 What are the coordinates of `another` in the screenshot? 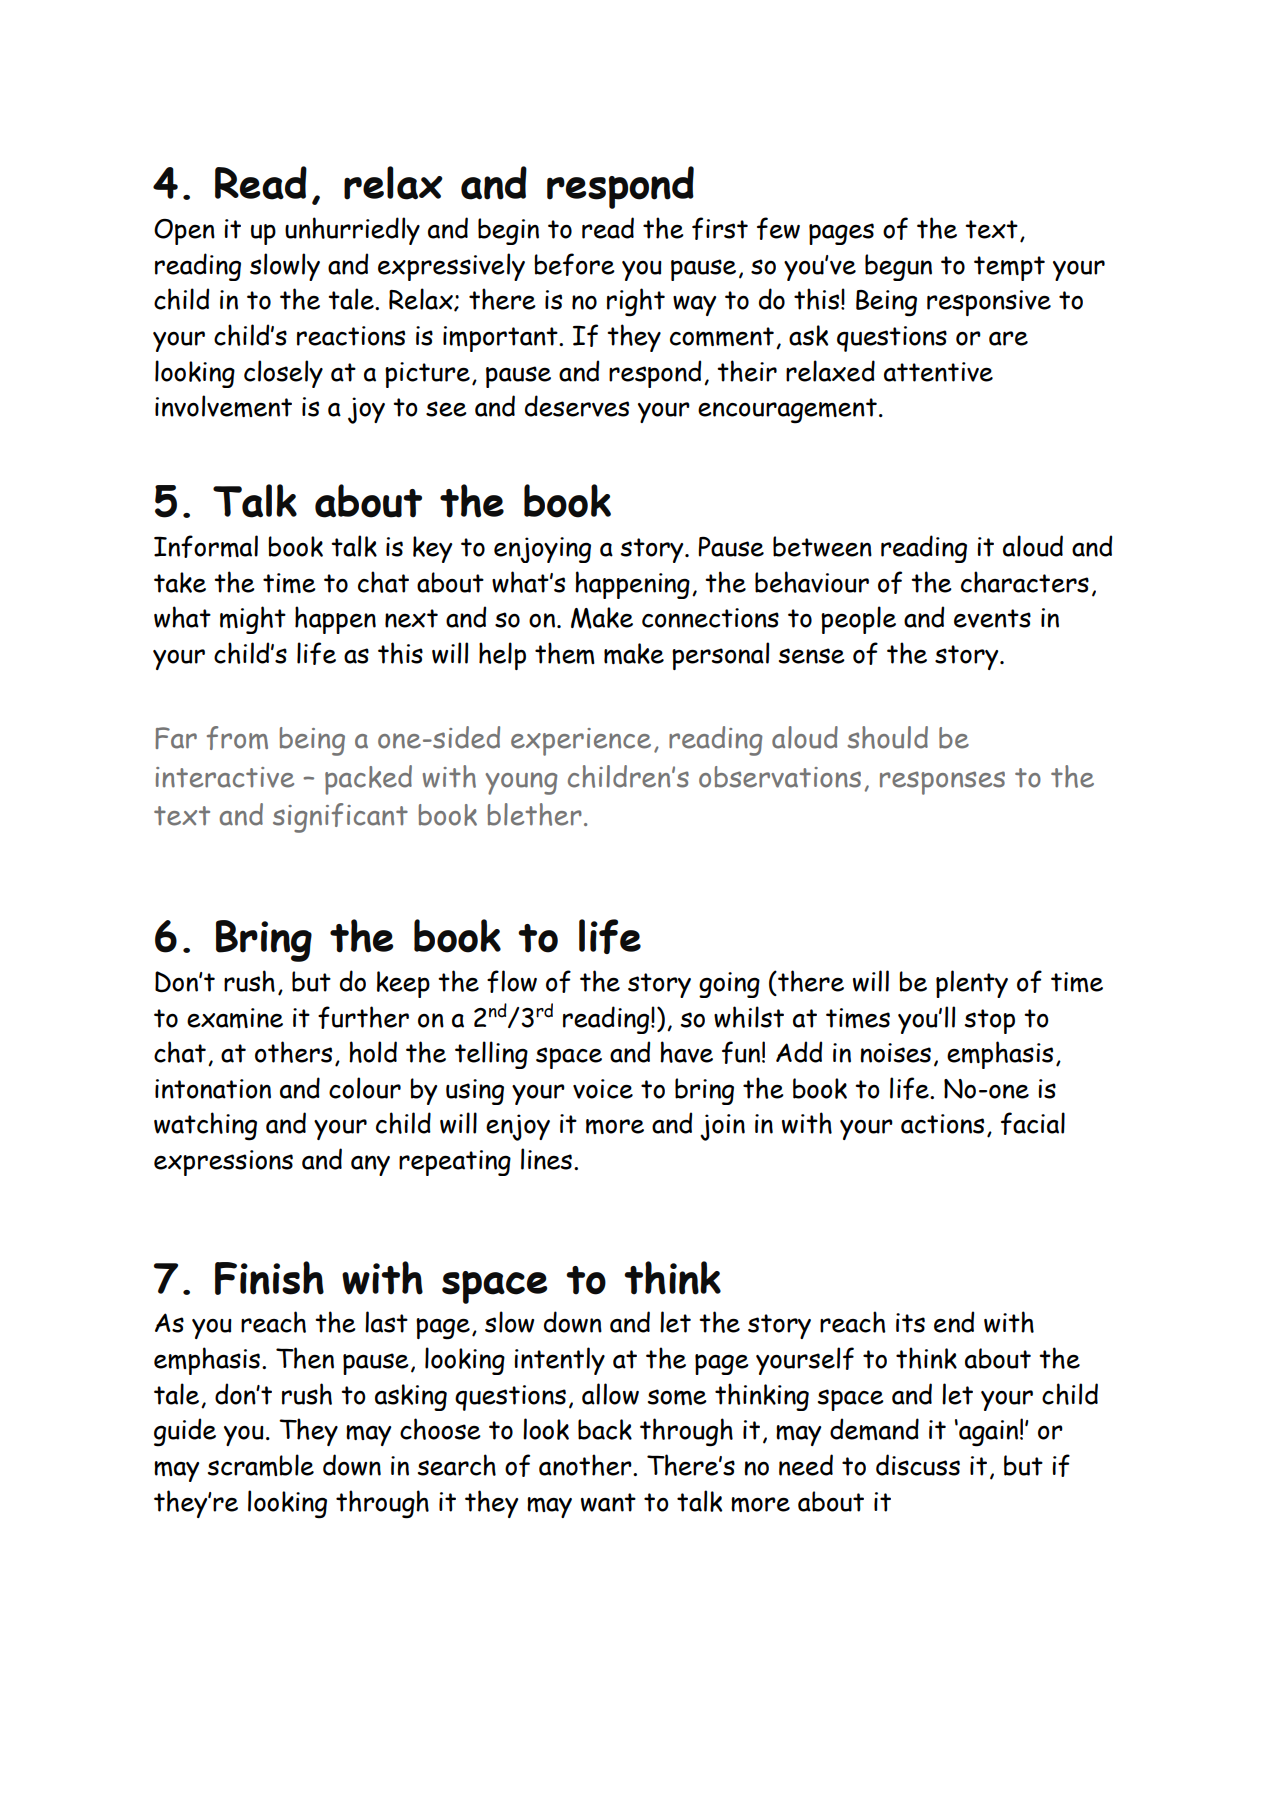 It's located at (586, 1465).
